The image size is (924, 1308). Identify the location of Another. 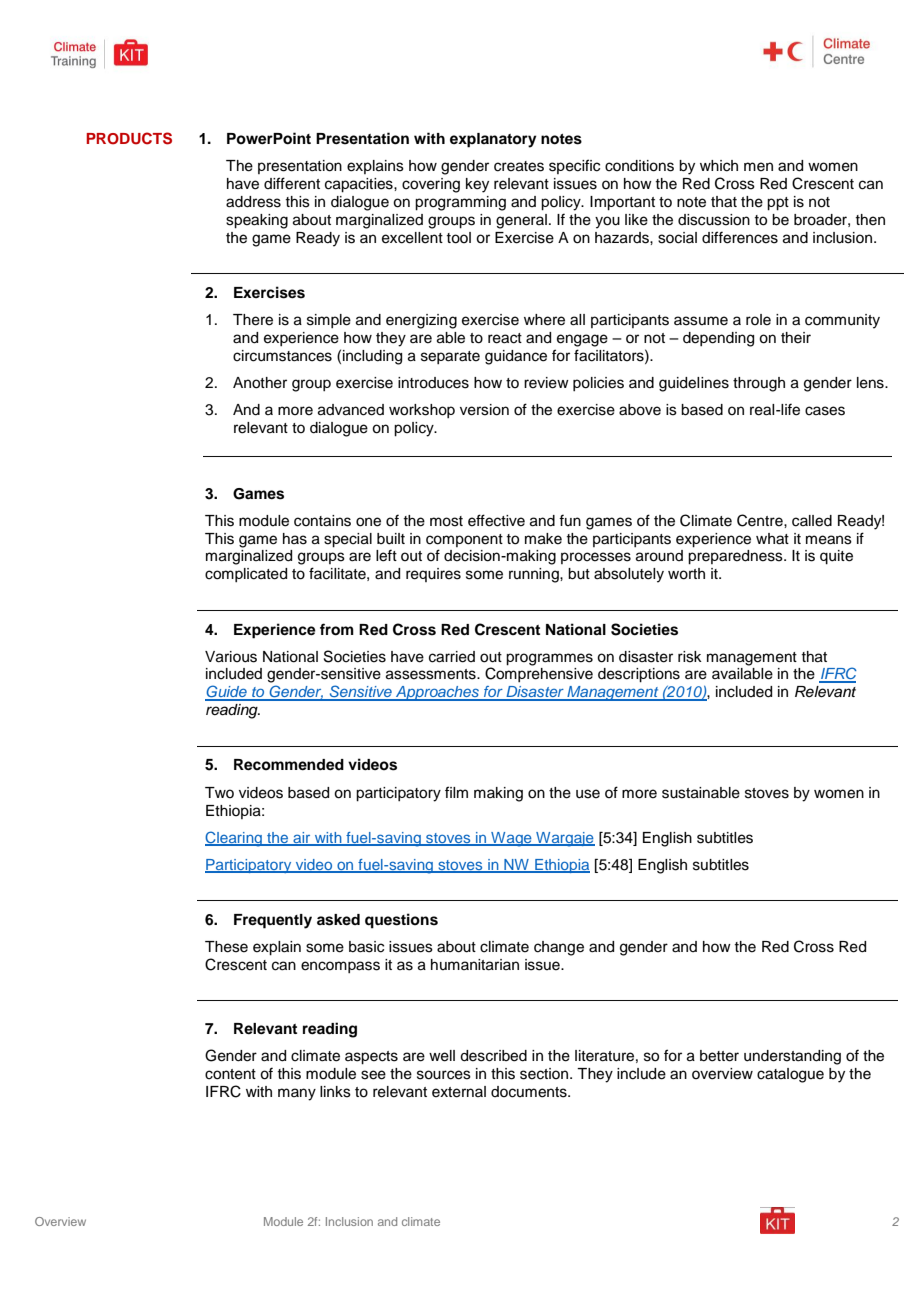
(260, 383).
